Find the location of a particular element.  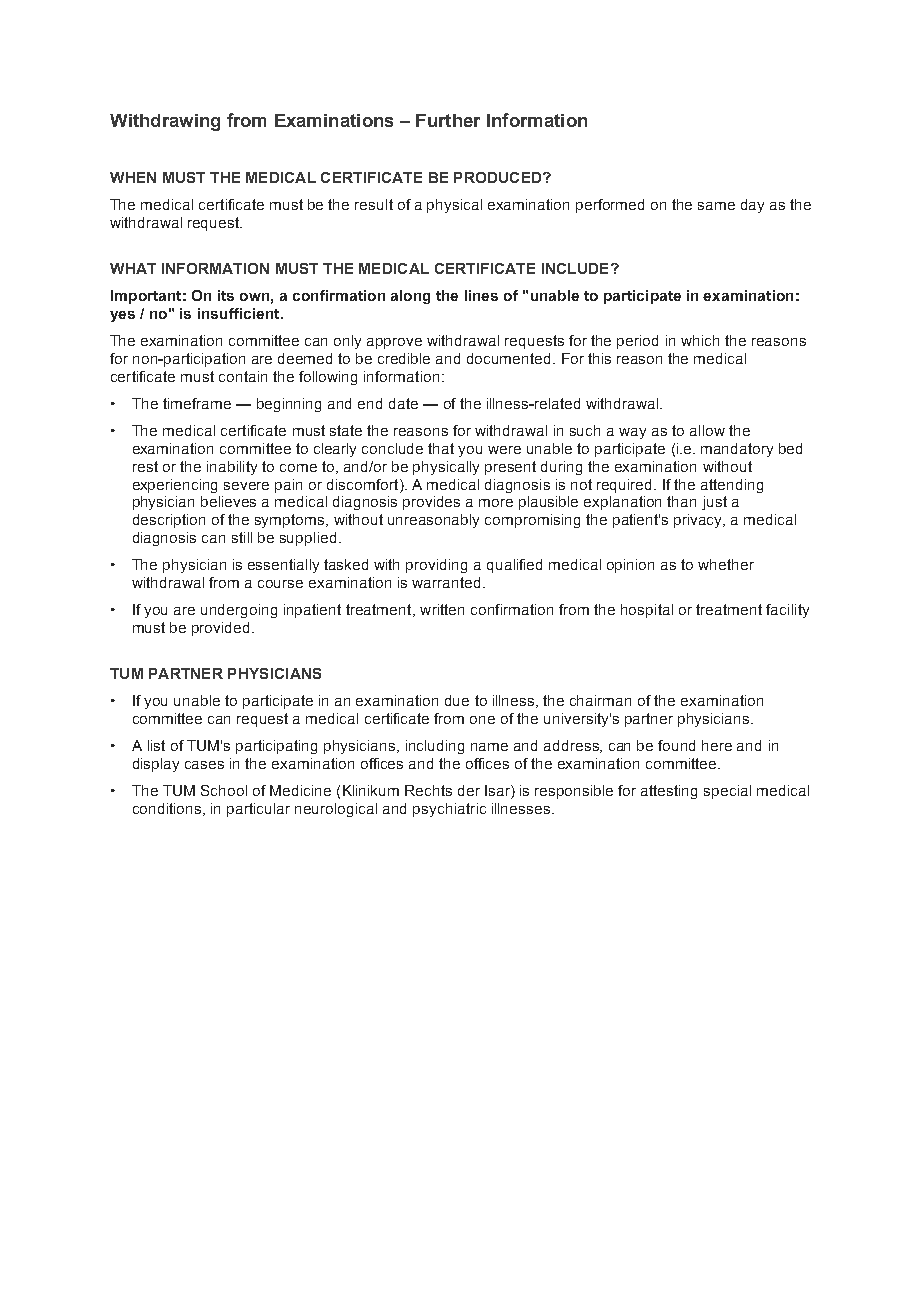

which is located at coordinates (700, 340).
